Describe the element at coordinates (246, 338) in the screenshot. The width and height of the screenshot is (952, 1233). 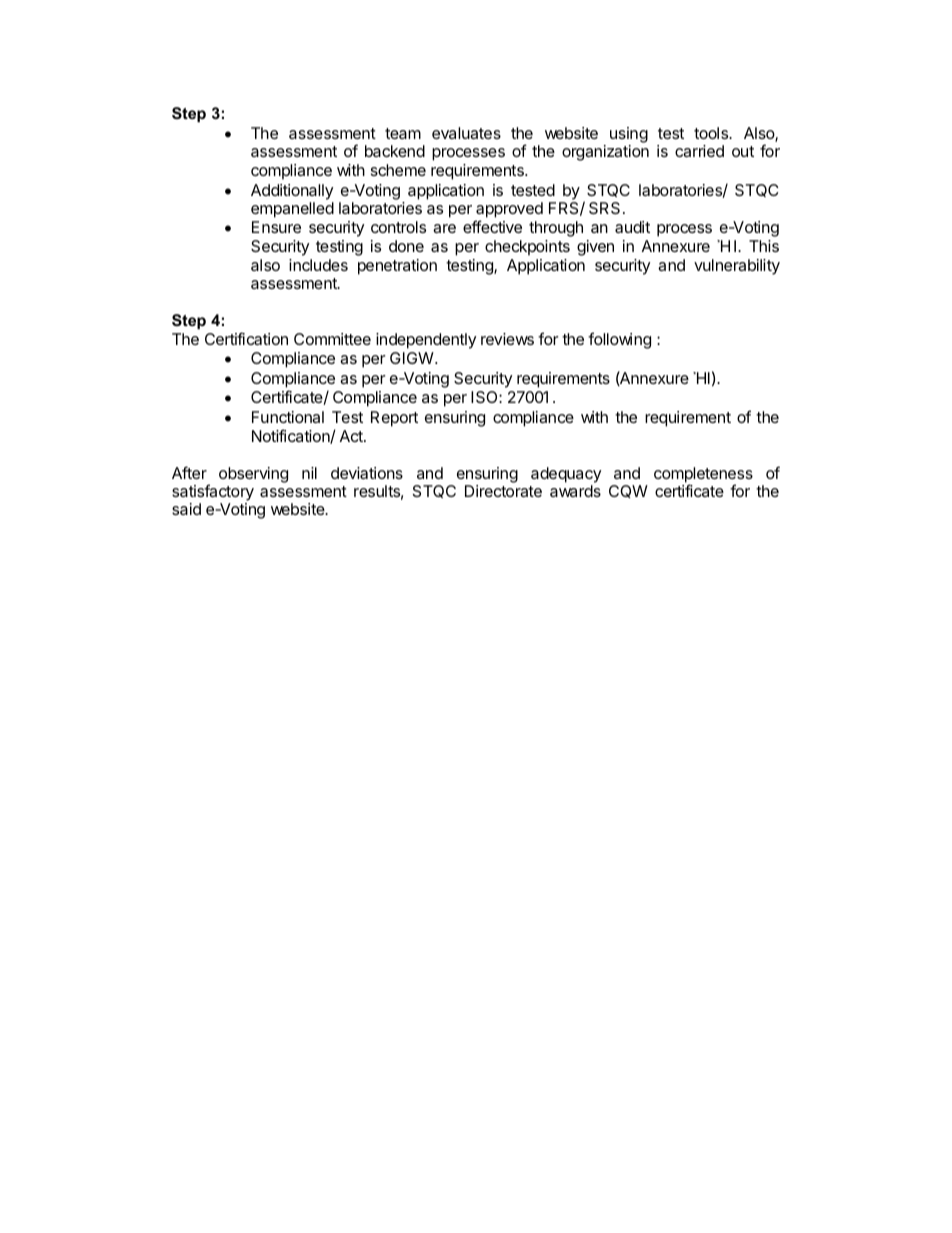
I see `Certification` at that location.
